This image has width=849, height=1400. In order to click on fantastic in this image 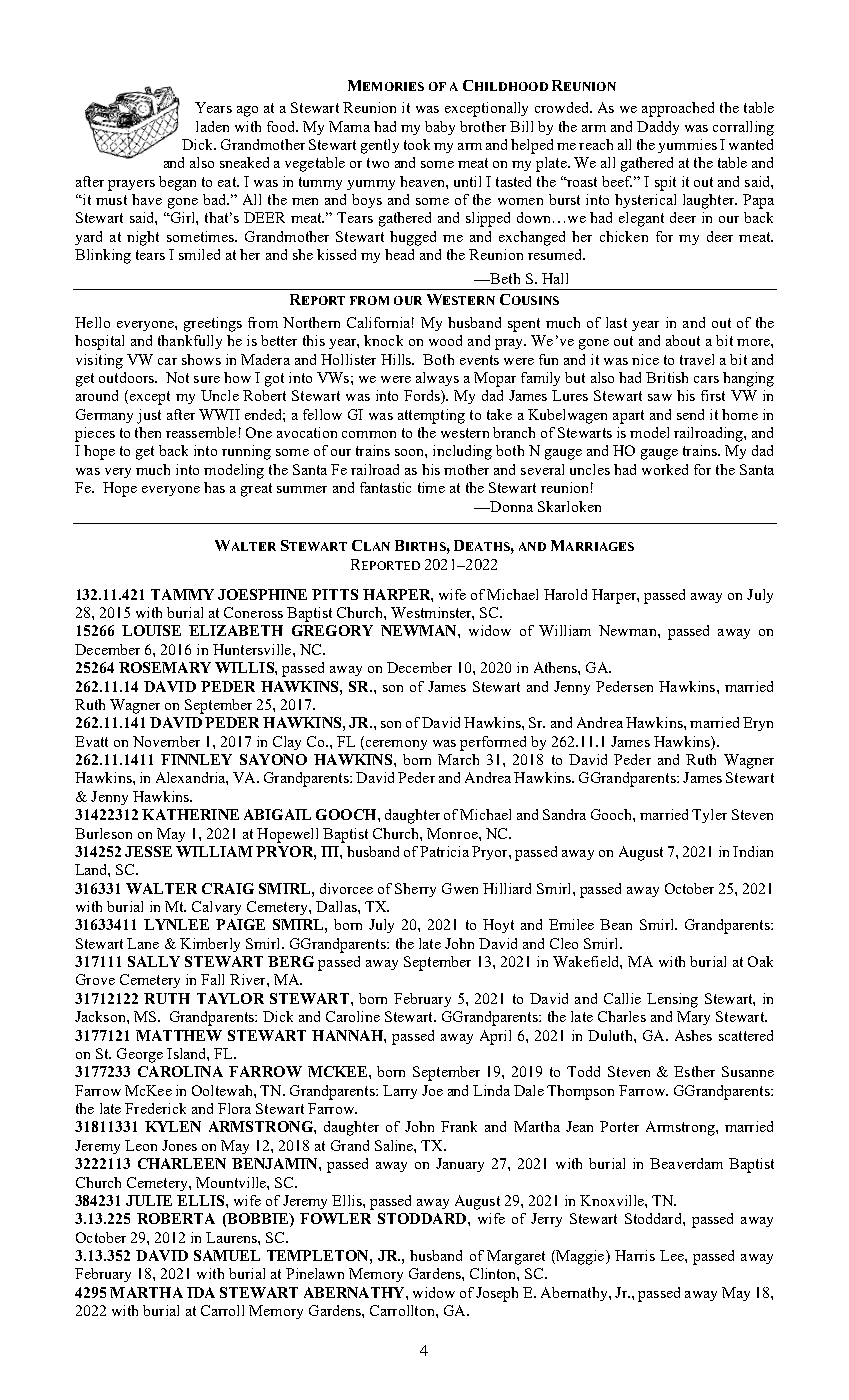, I will do `click(385, 487)`.
